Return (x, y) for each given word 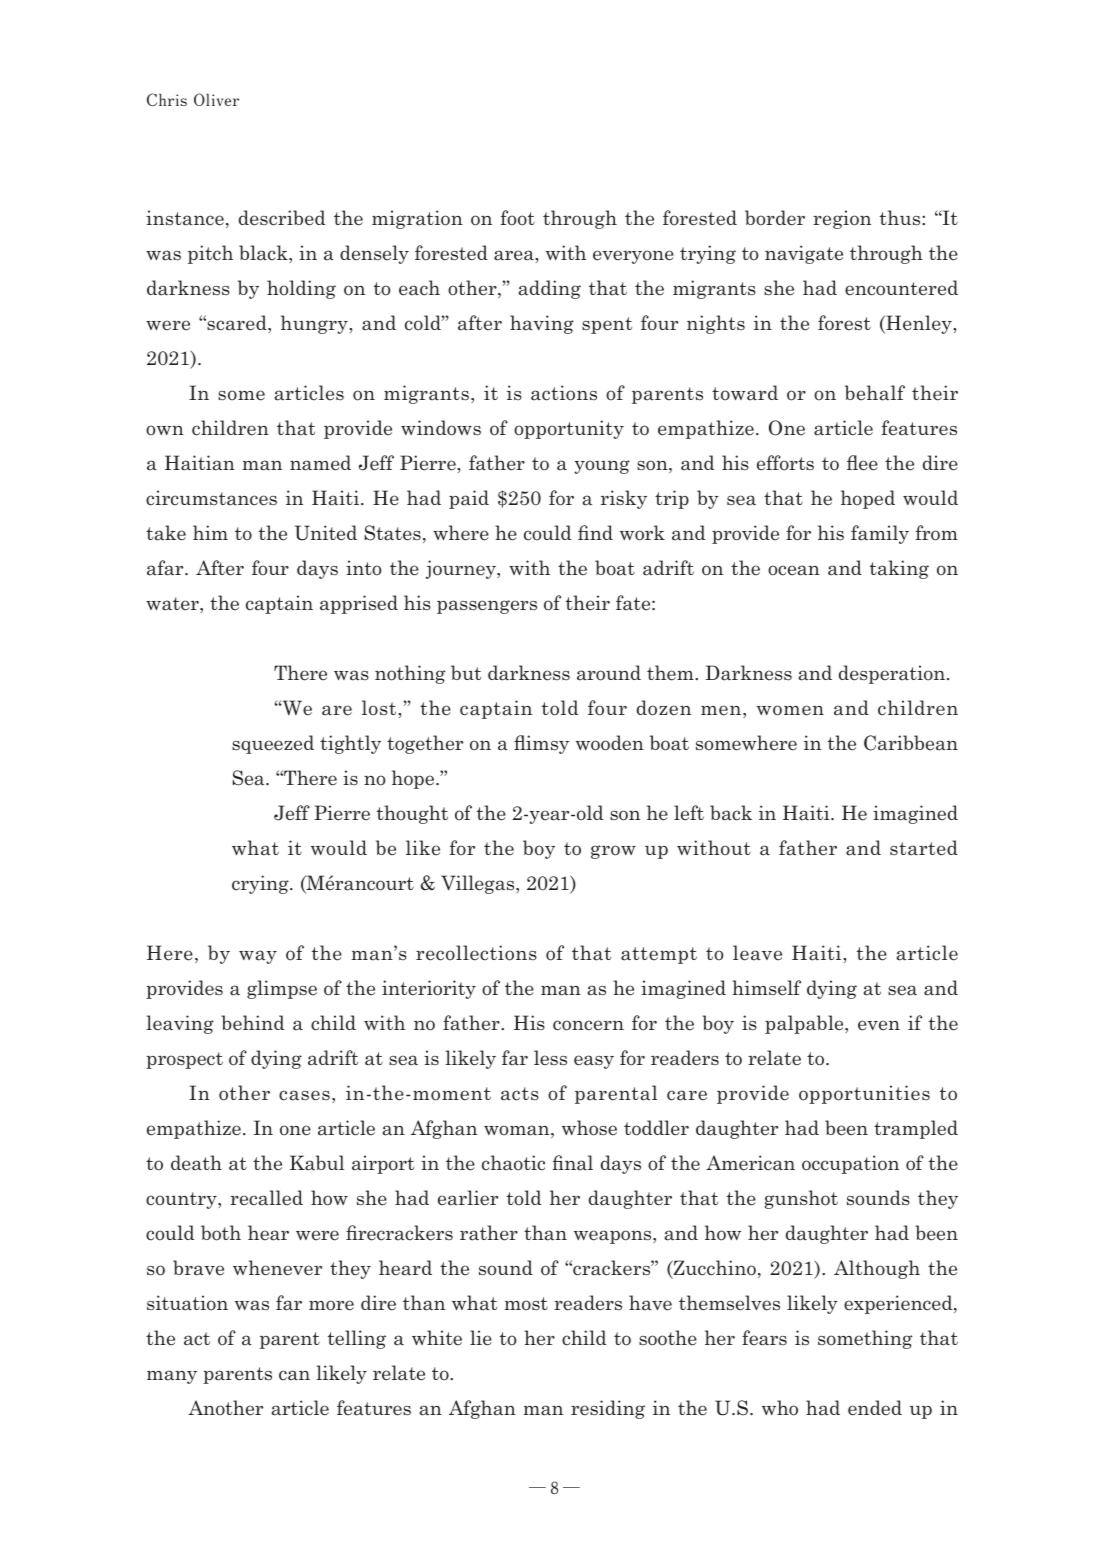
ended (875, 1408)
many (172, 1377)
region (842, 219)
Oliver (216, 99)
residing (608, 1409)
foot (518, 218)
